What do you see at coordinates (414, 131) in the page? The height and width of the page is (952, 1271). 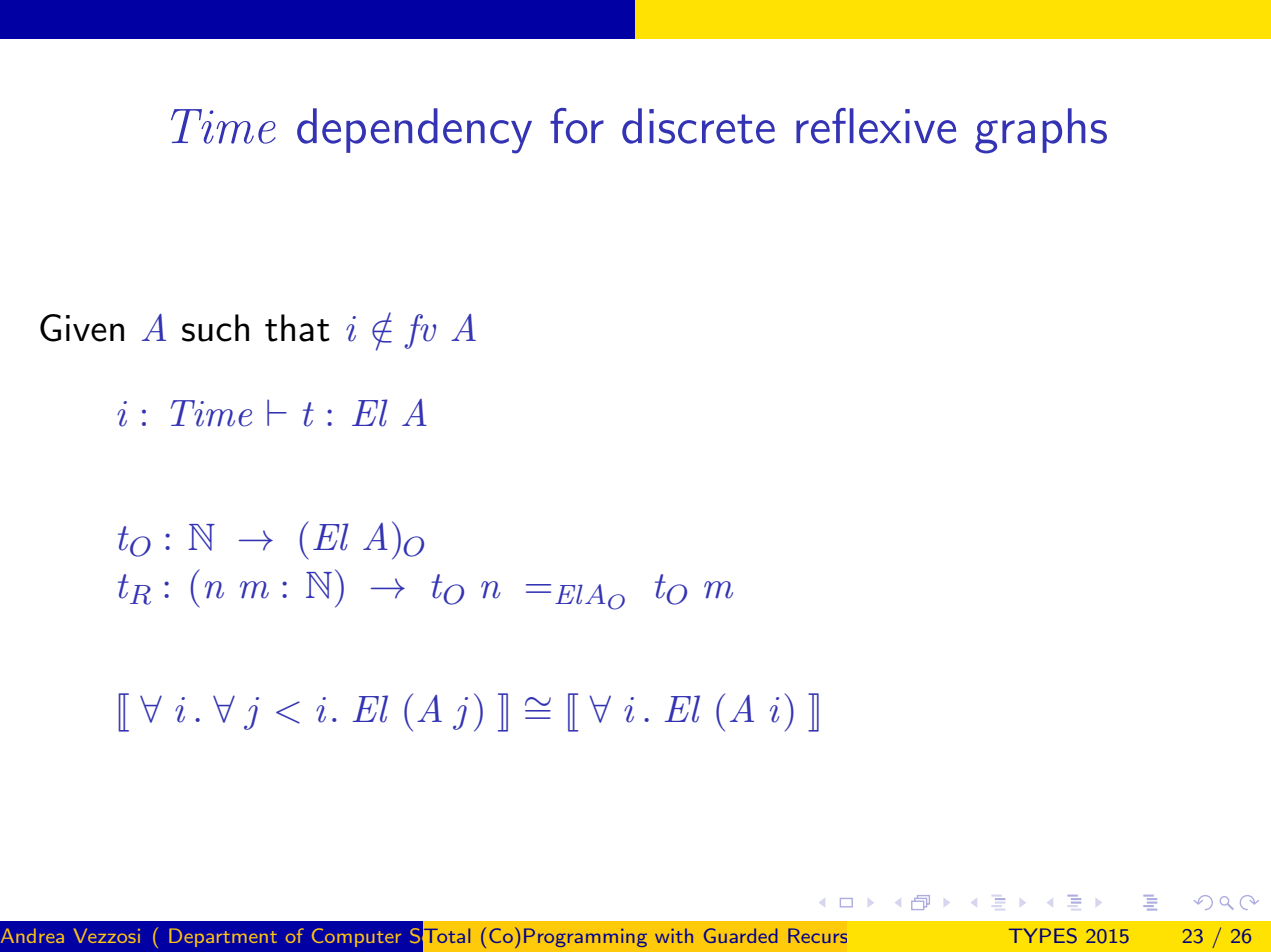 I see `dependency` at bounding box center [414, 131].
